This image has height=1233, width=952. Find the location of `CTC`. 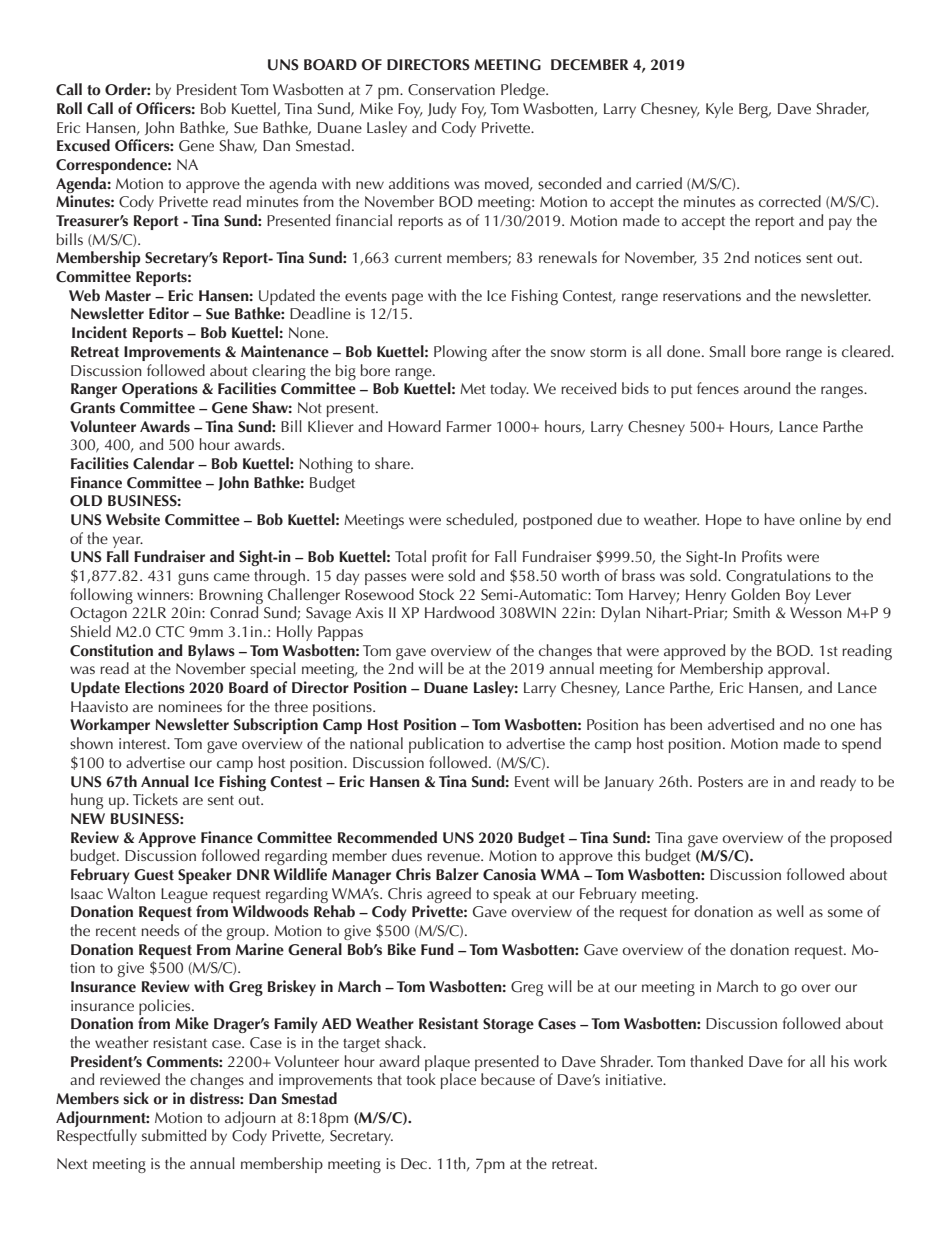

CTC is located at coordinates (170, 632).
